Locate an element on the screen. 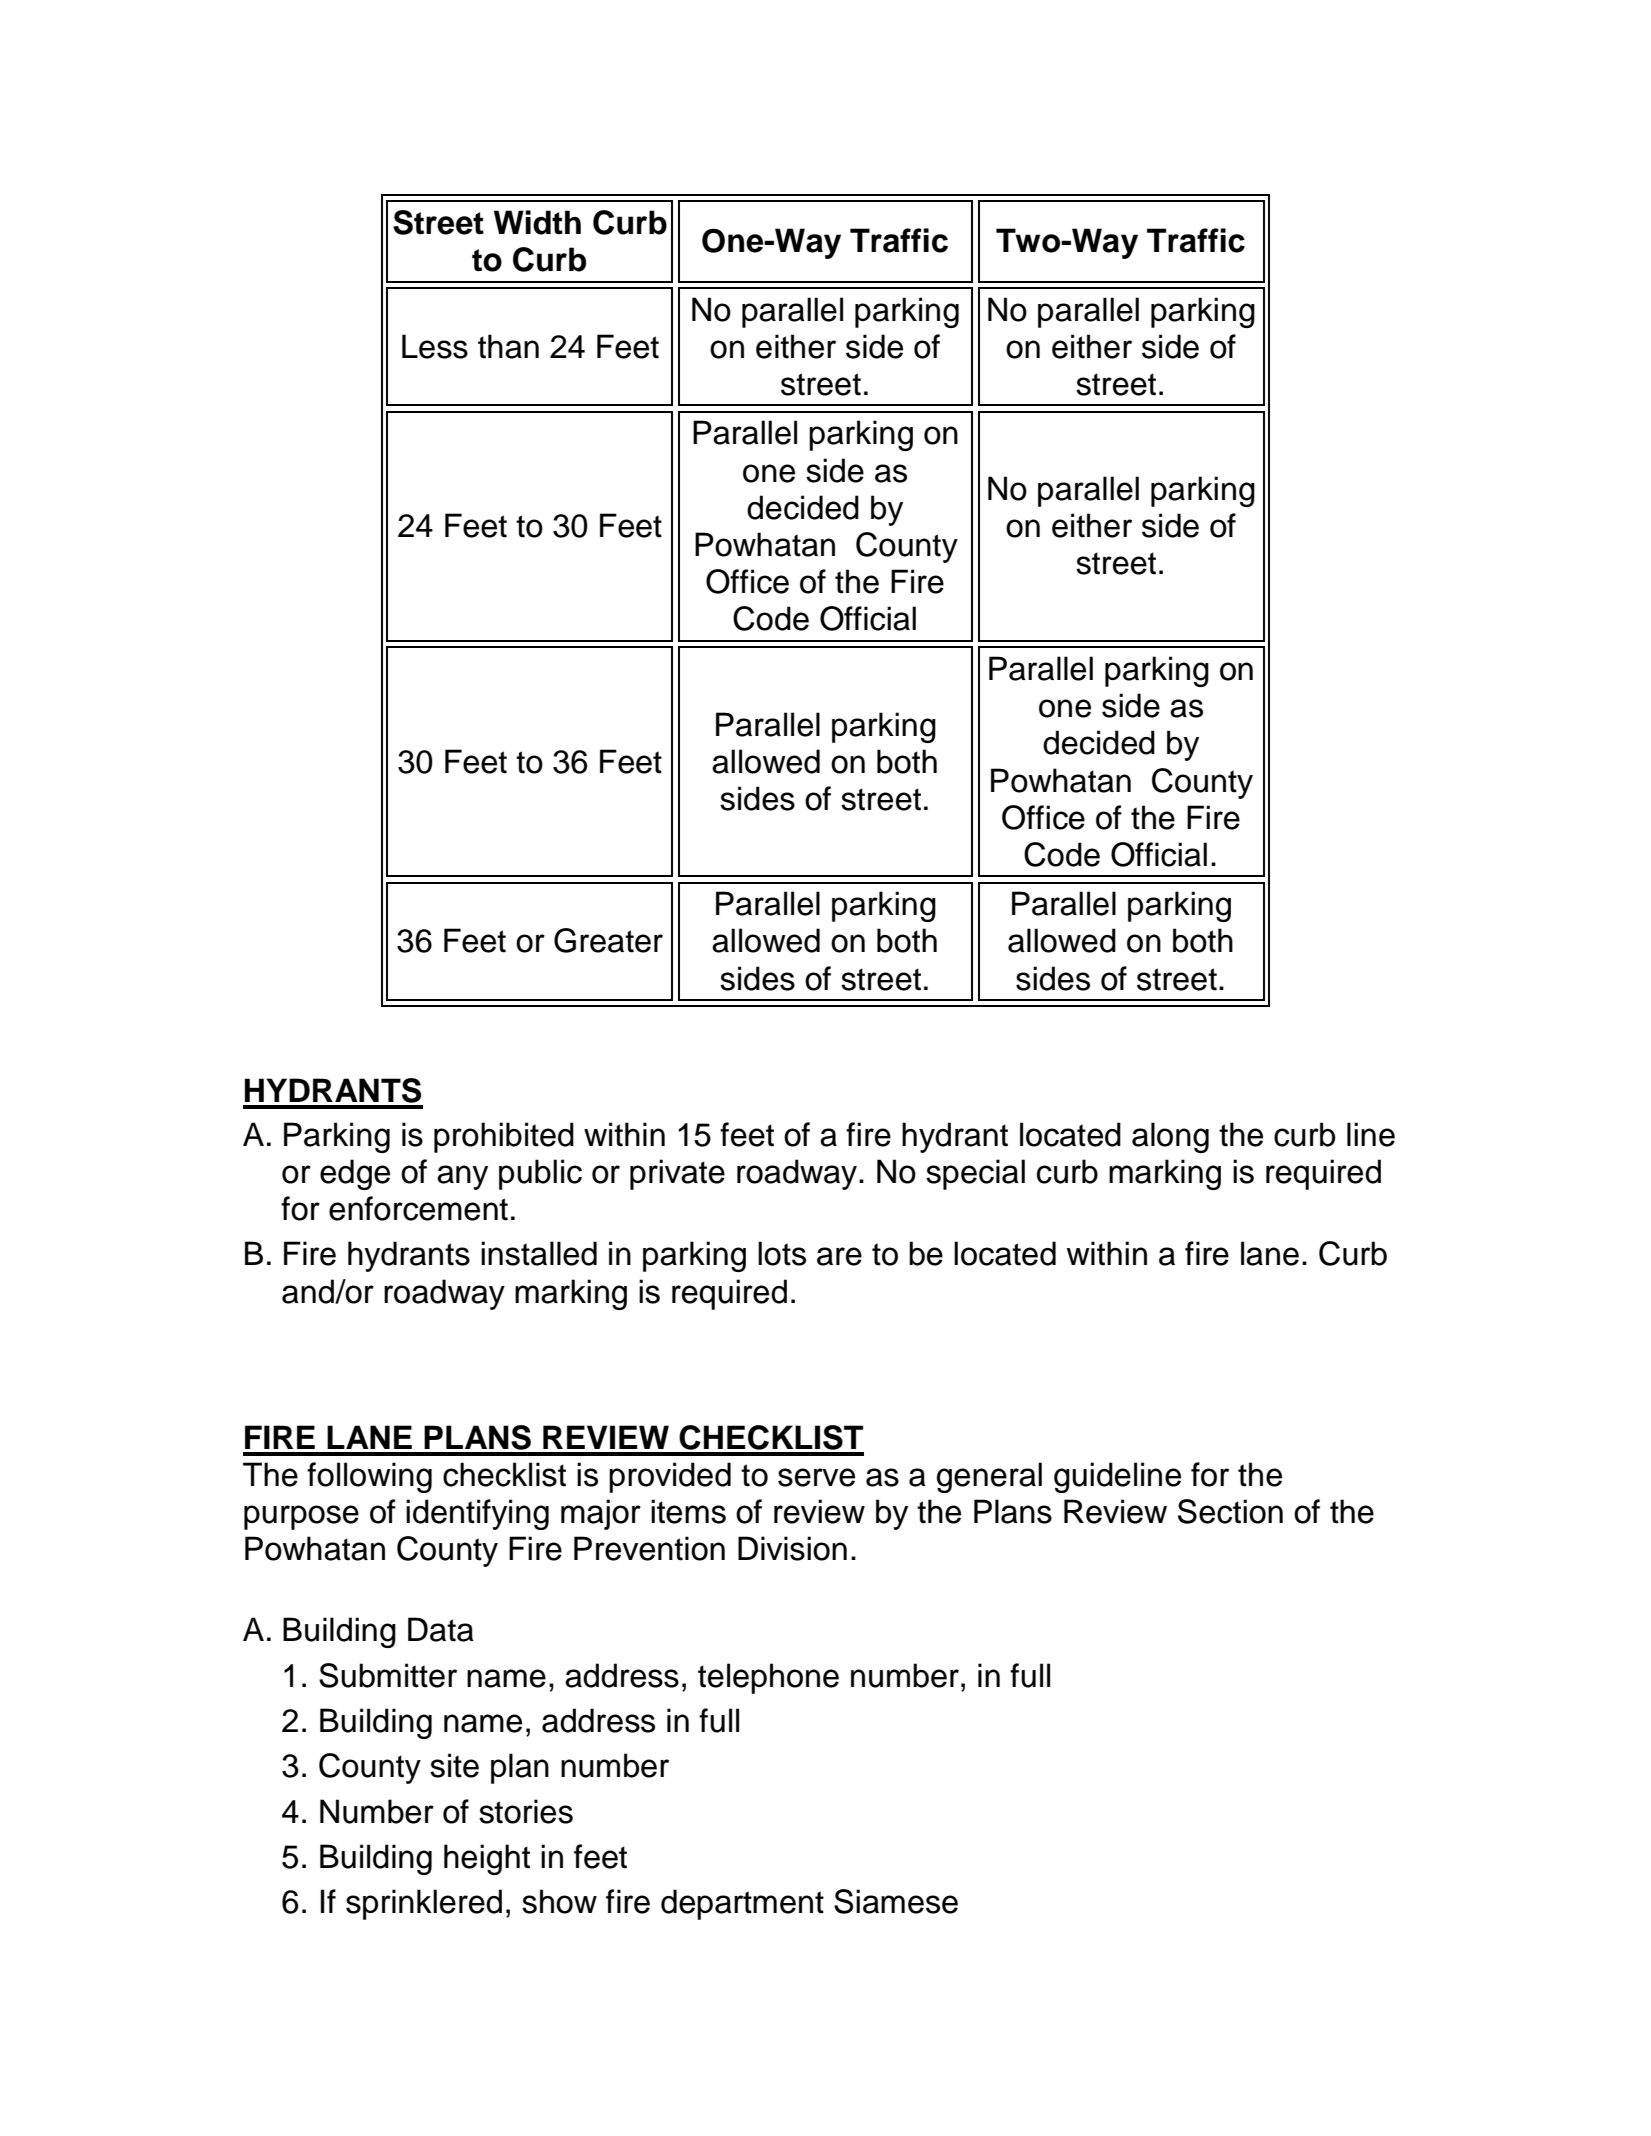 The image size is (1651, 2136). lots is located at coordinates (782, 1253).
